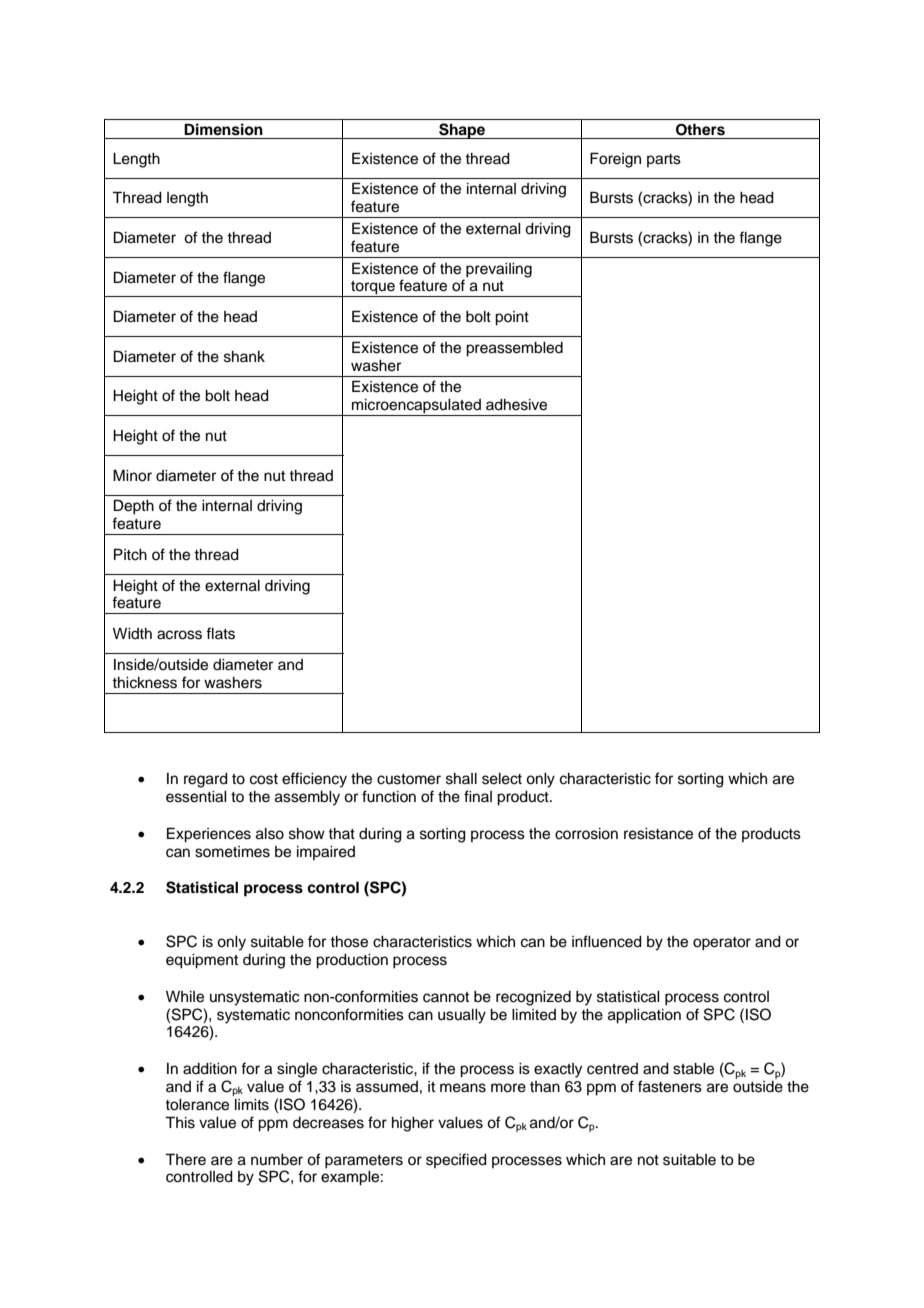  Describe the element at coordinates (462, 131) in the document. I see `Shape` at that location.
